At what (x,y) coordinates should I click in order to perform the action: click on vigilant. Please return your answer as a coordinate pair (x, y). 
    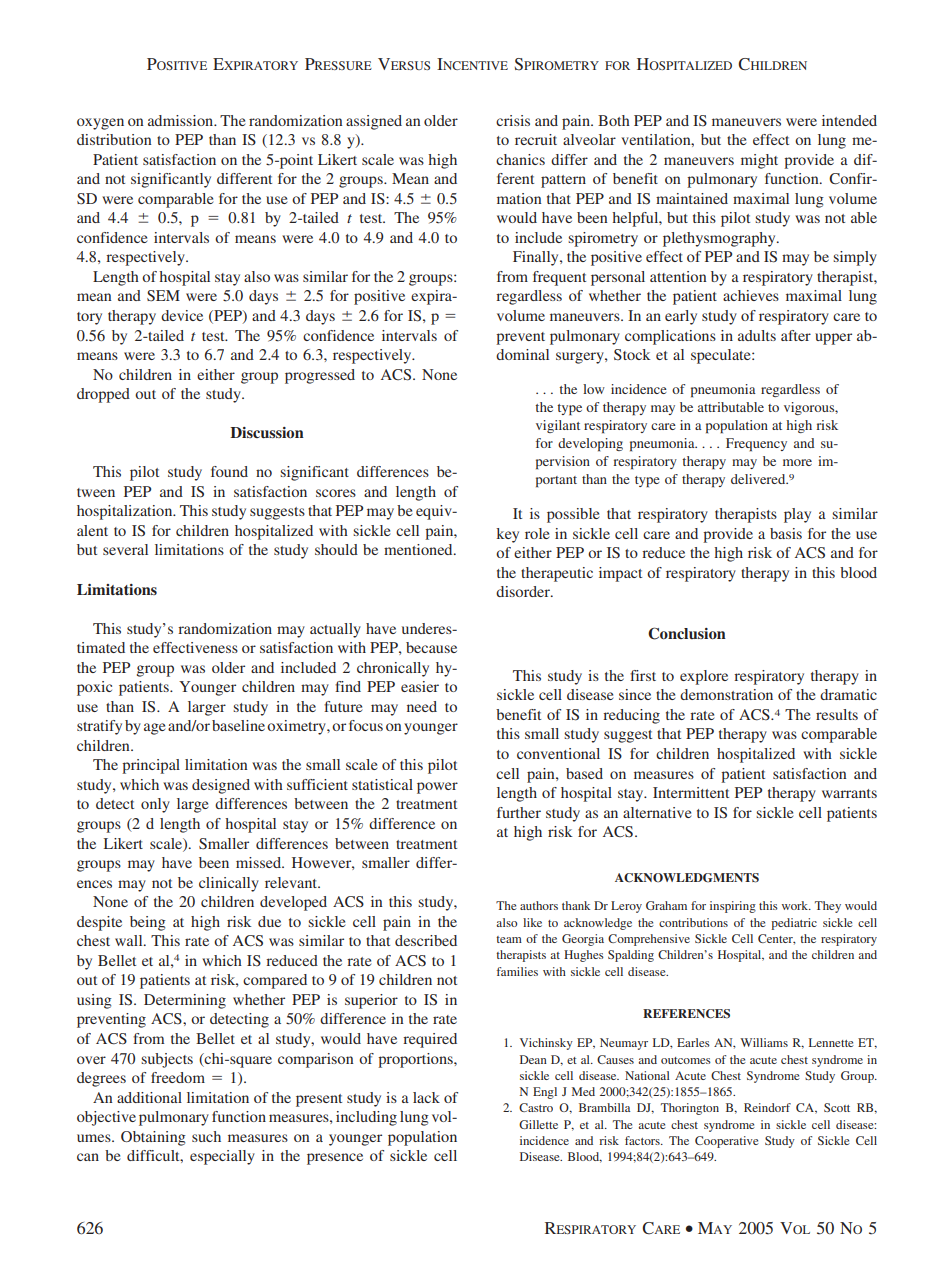
    Looking at the image, I should click on (558, 426).
